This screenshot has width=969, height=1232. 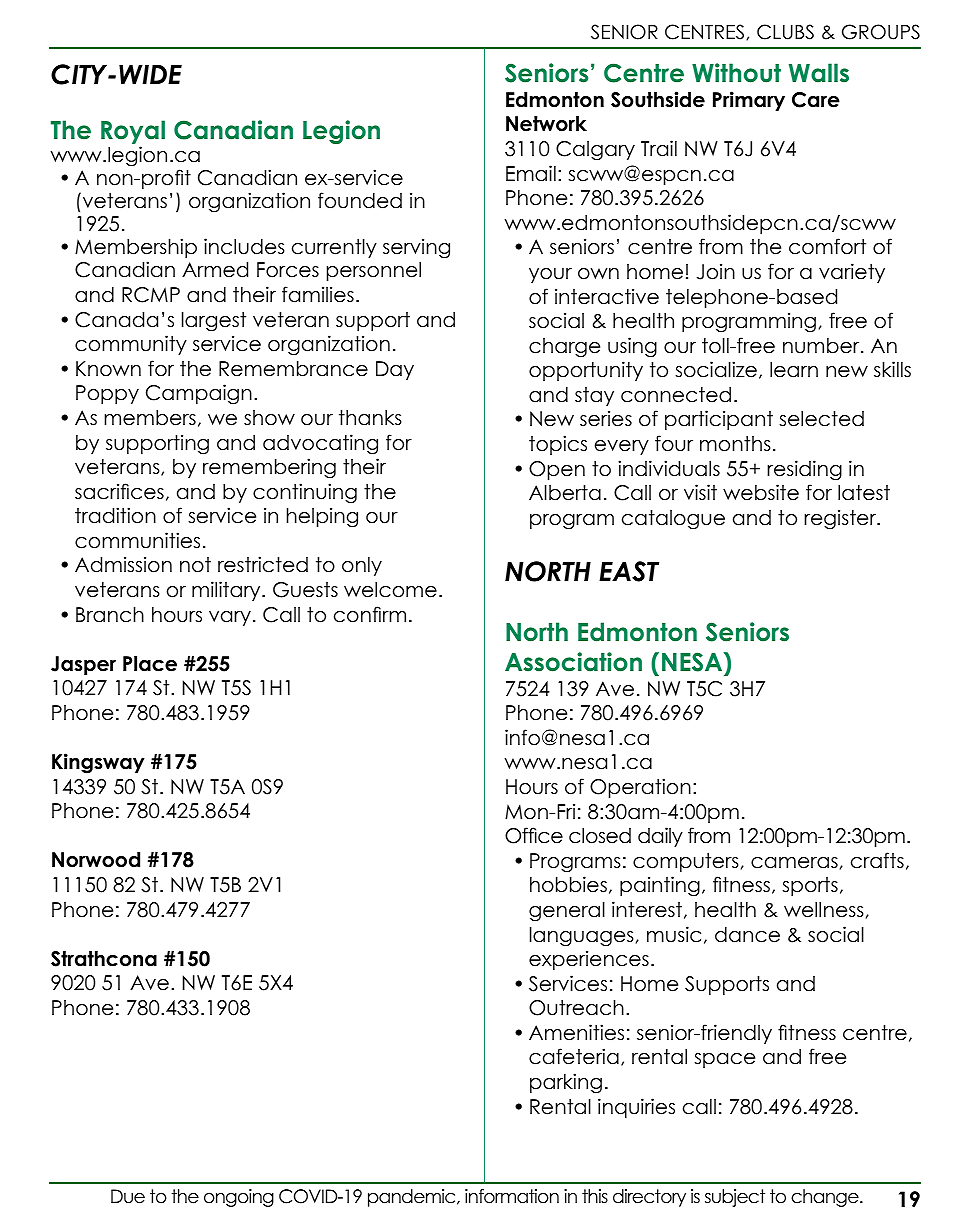 What do you see at coordinates (822, 346) in the screenshot?
I see `number` at bounding box center [822, 346].
